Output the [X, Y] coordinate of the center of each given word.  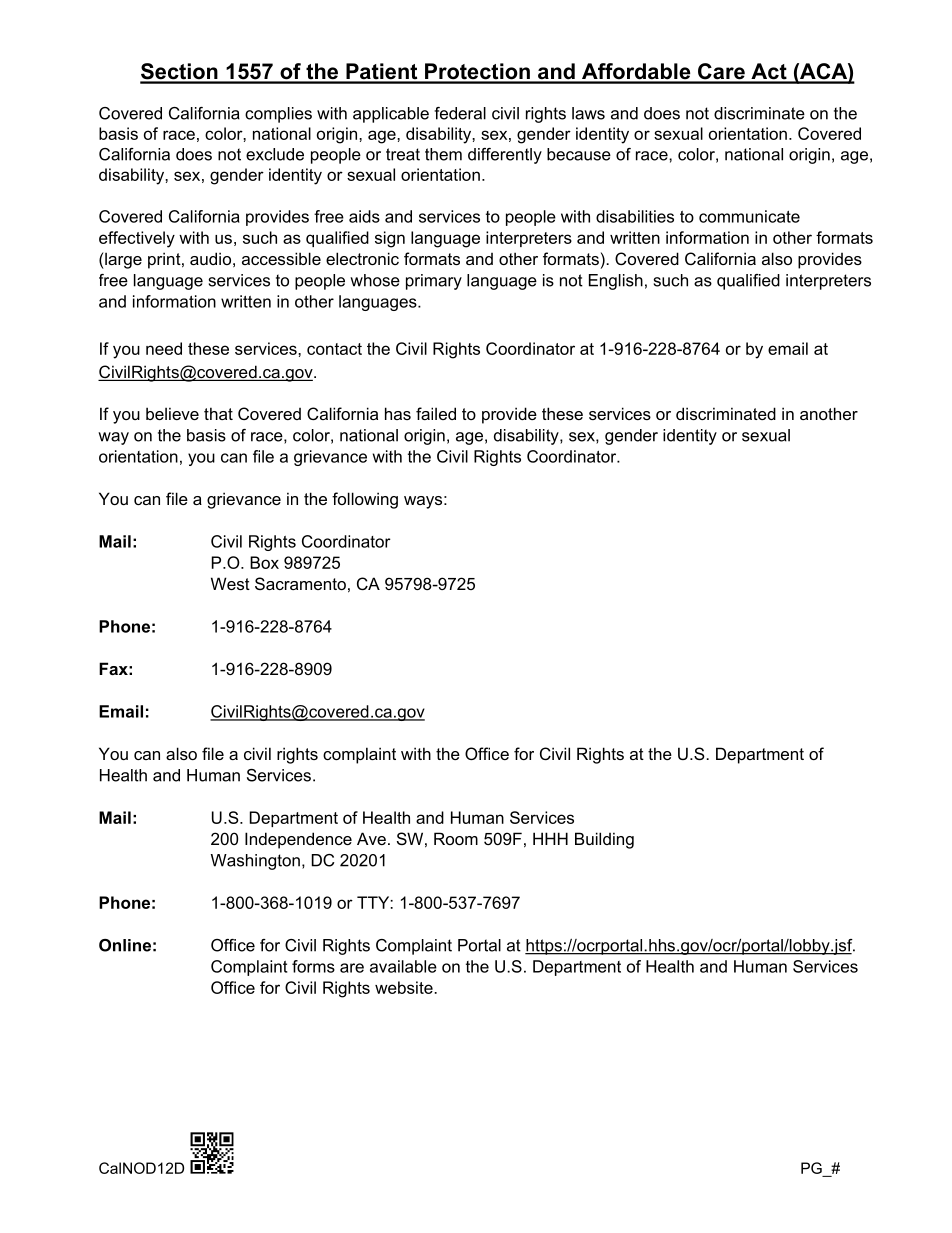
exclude [275, 154]
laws [588, 113]
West [230, 583]
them [443, 154]
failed [436, 413]
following [365, 500]
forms [313, 966]
